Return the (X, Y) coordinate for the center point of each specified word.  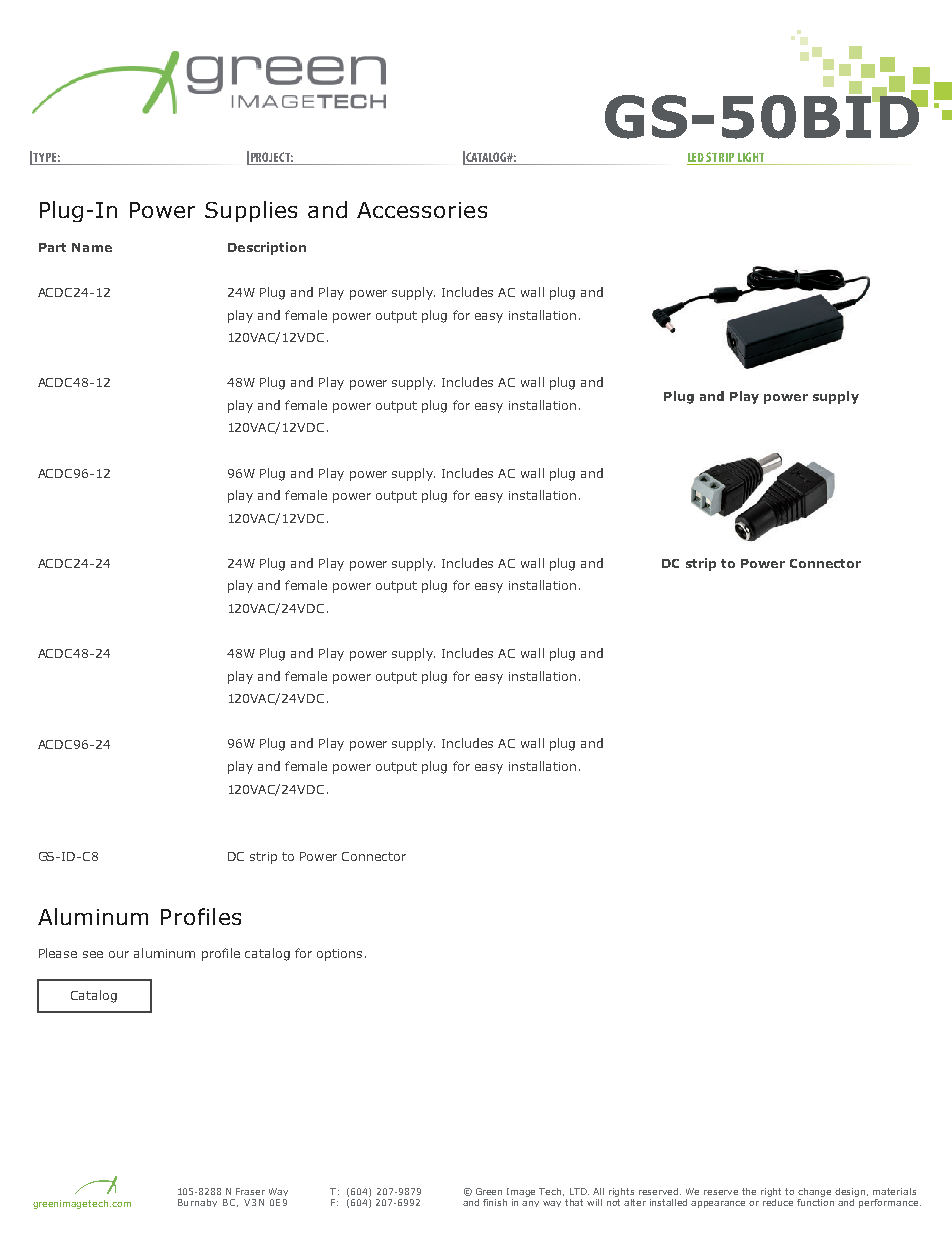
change (814, 1194)
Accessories (422, 210)
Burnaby (197, 1203)
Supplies (251, 211)
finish (495, 1202)
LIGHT (751, 158)
